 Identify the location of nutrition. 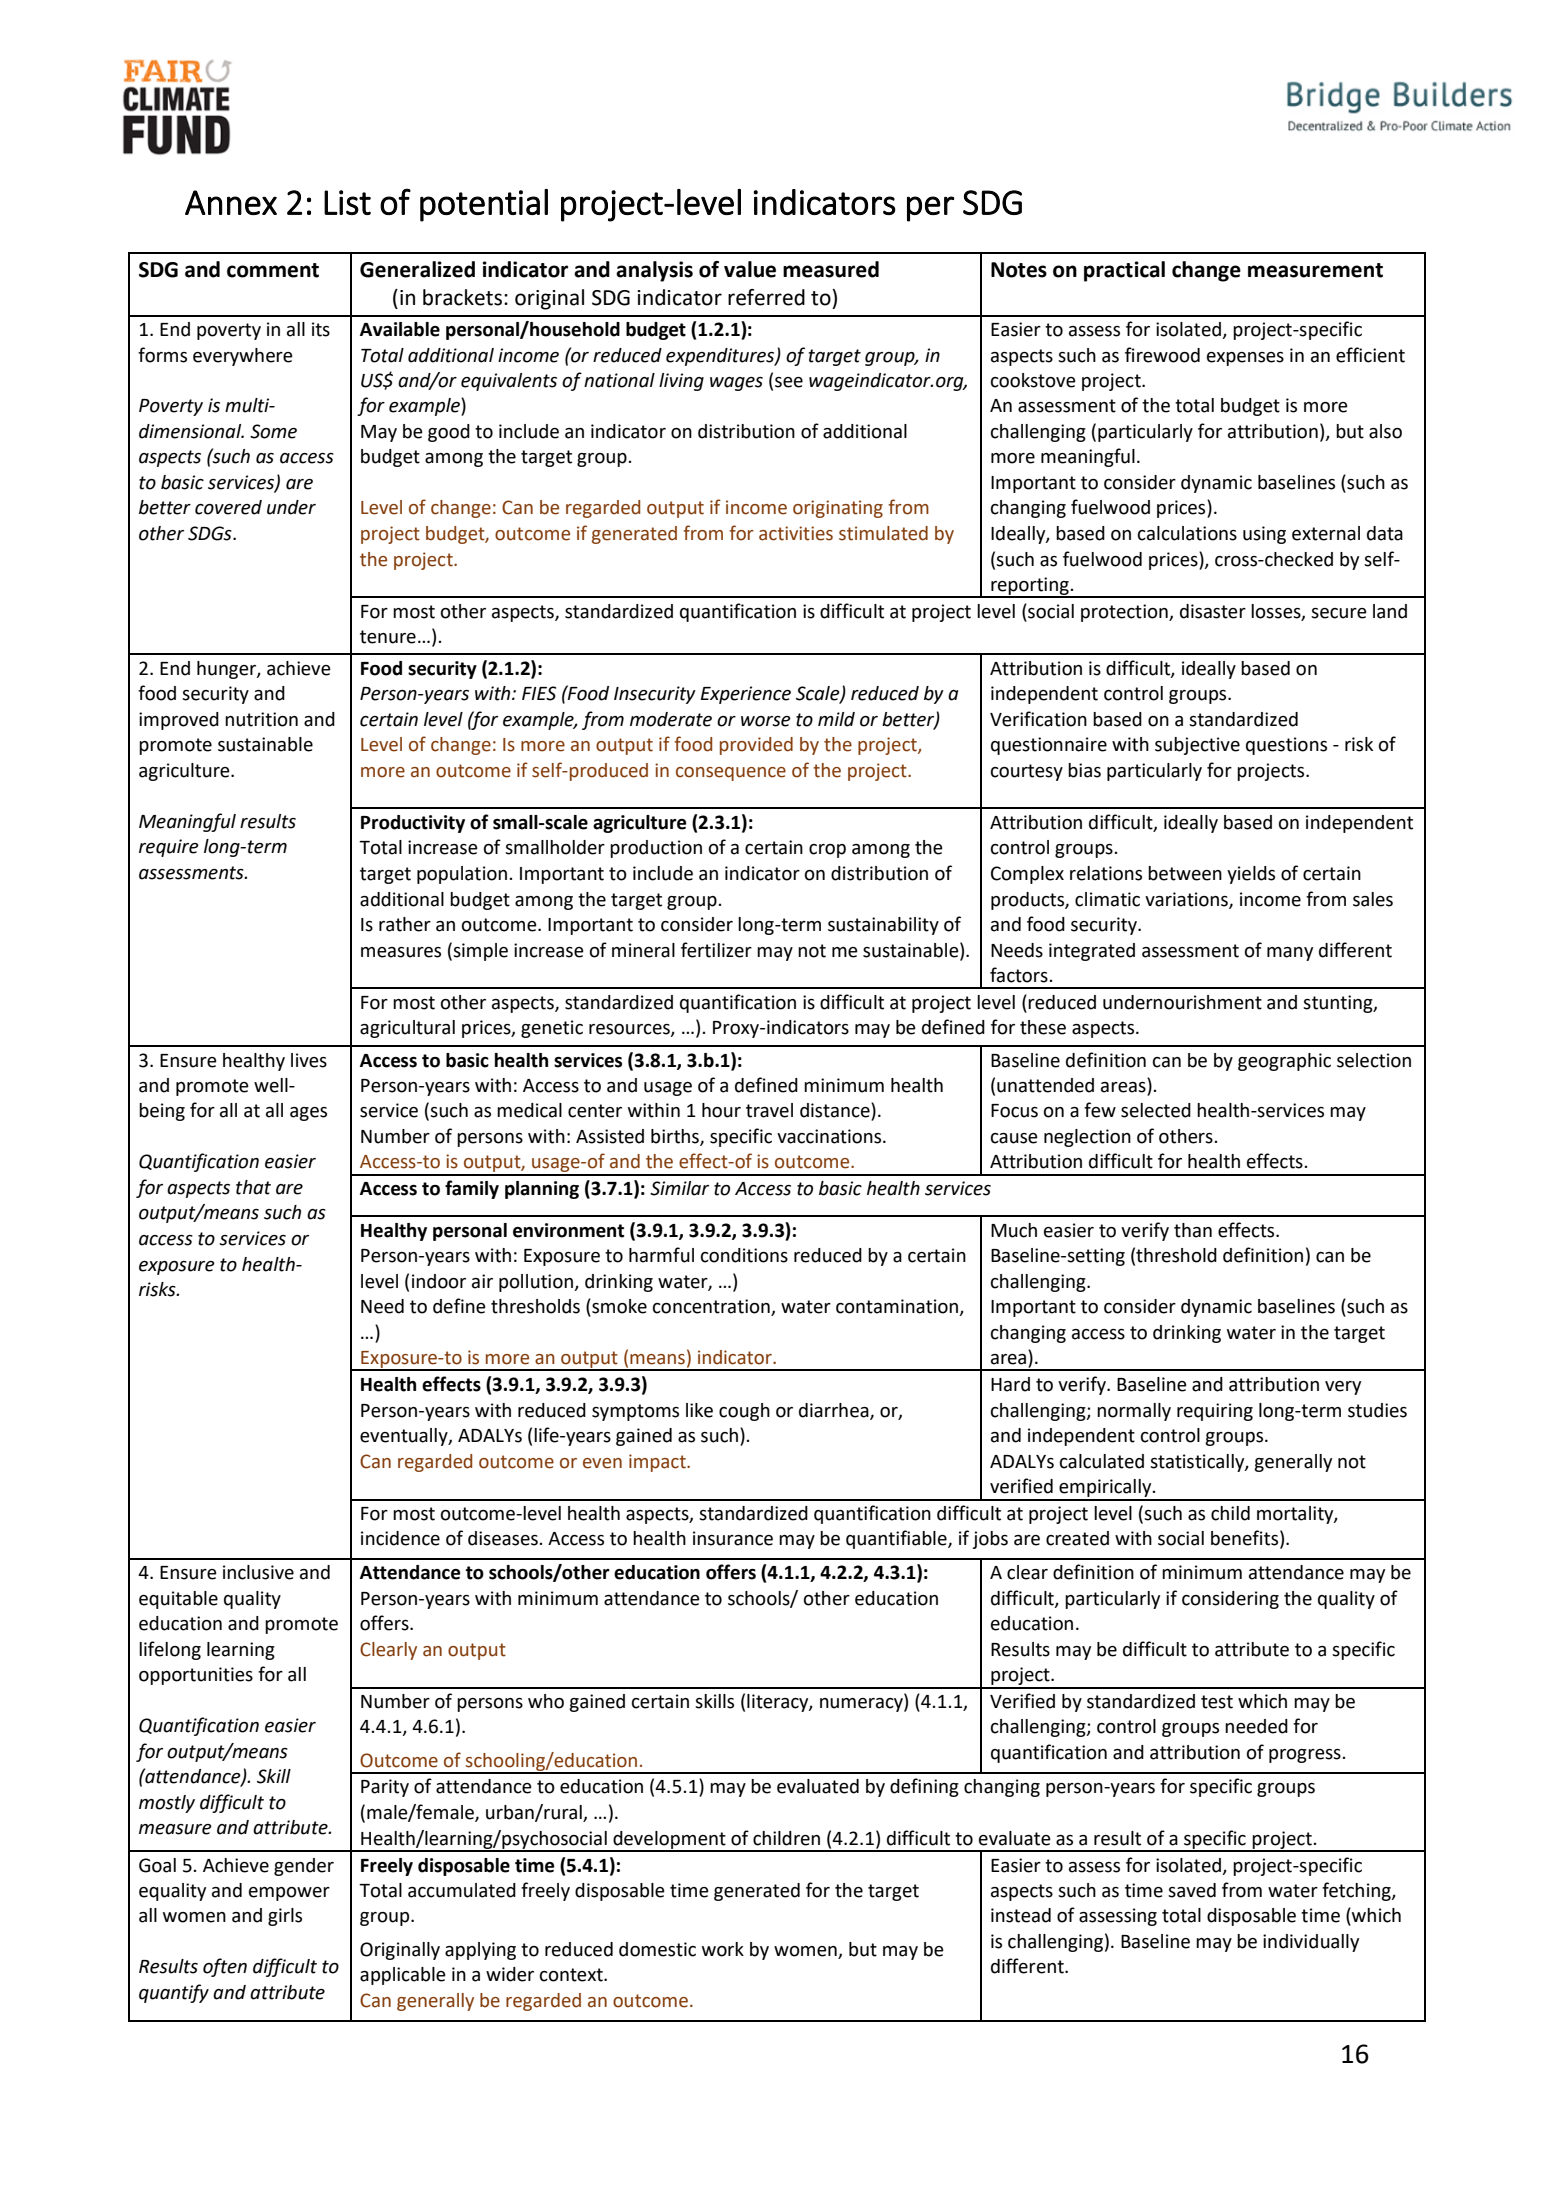
(261, 719).
